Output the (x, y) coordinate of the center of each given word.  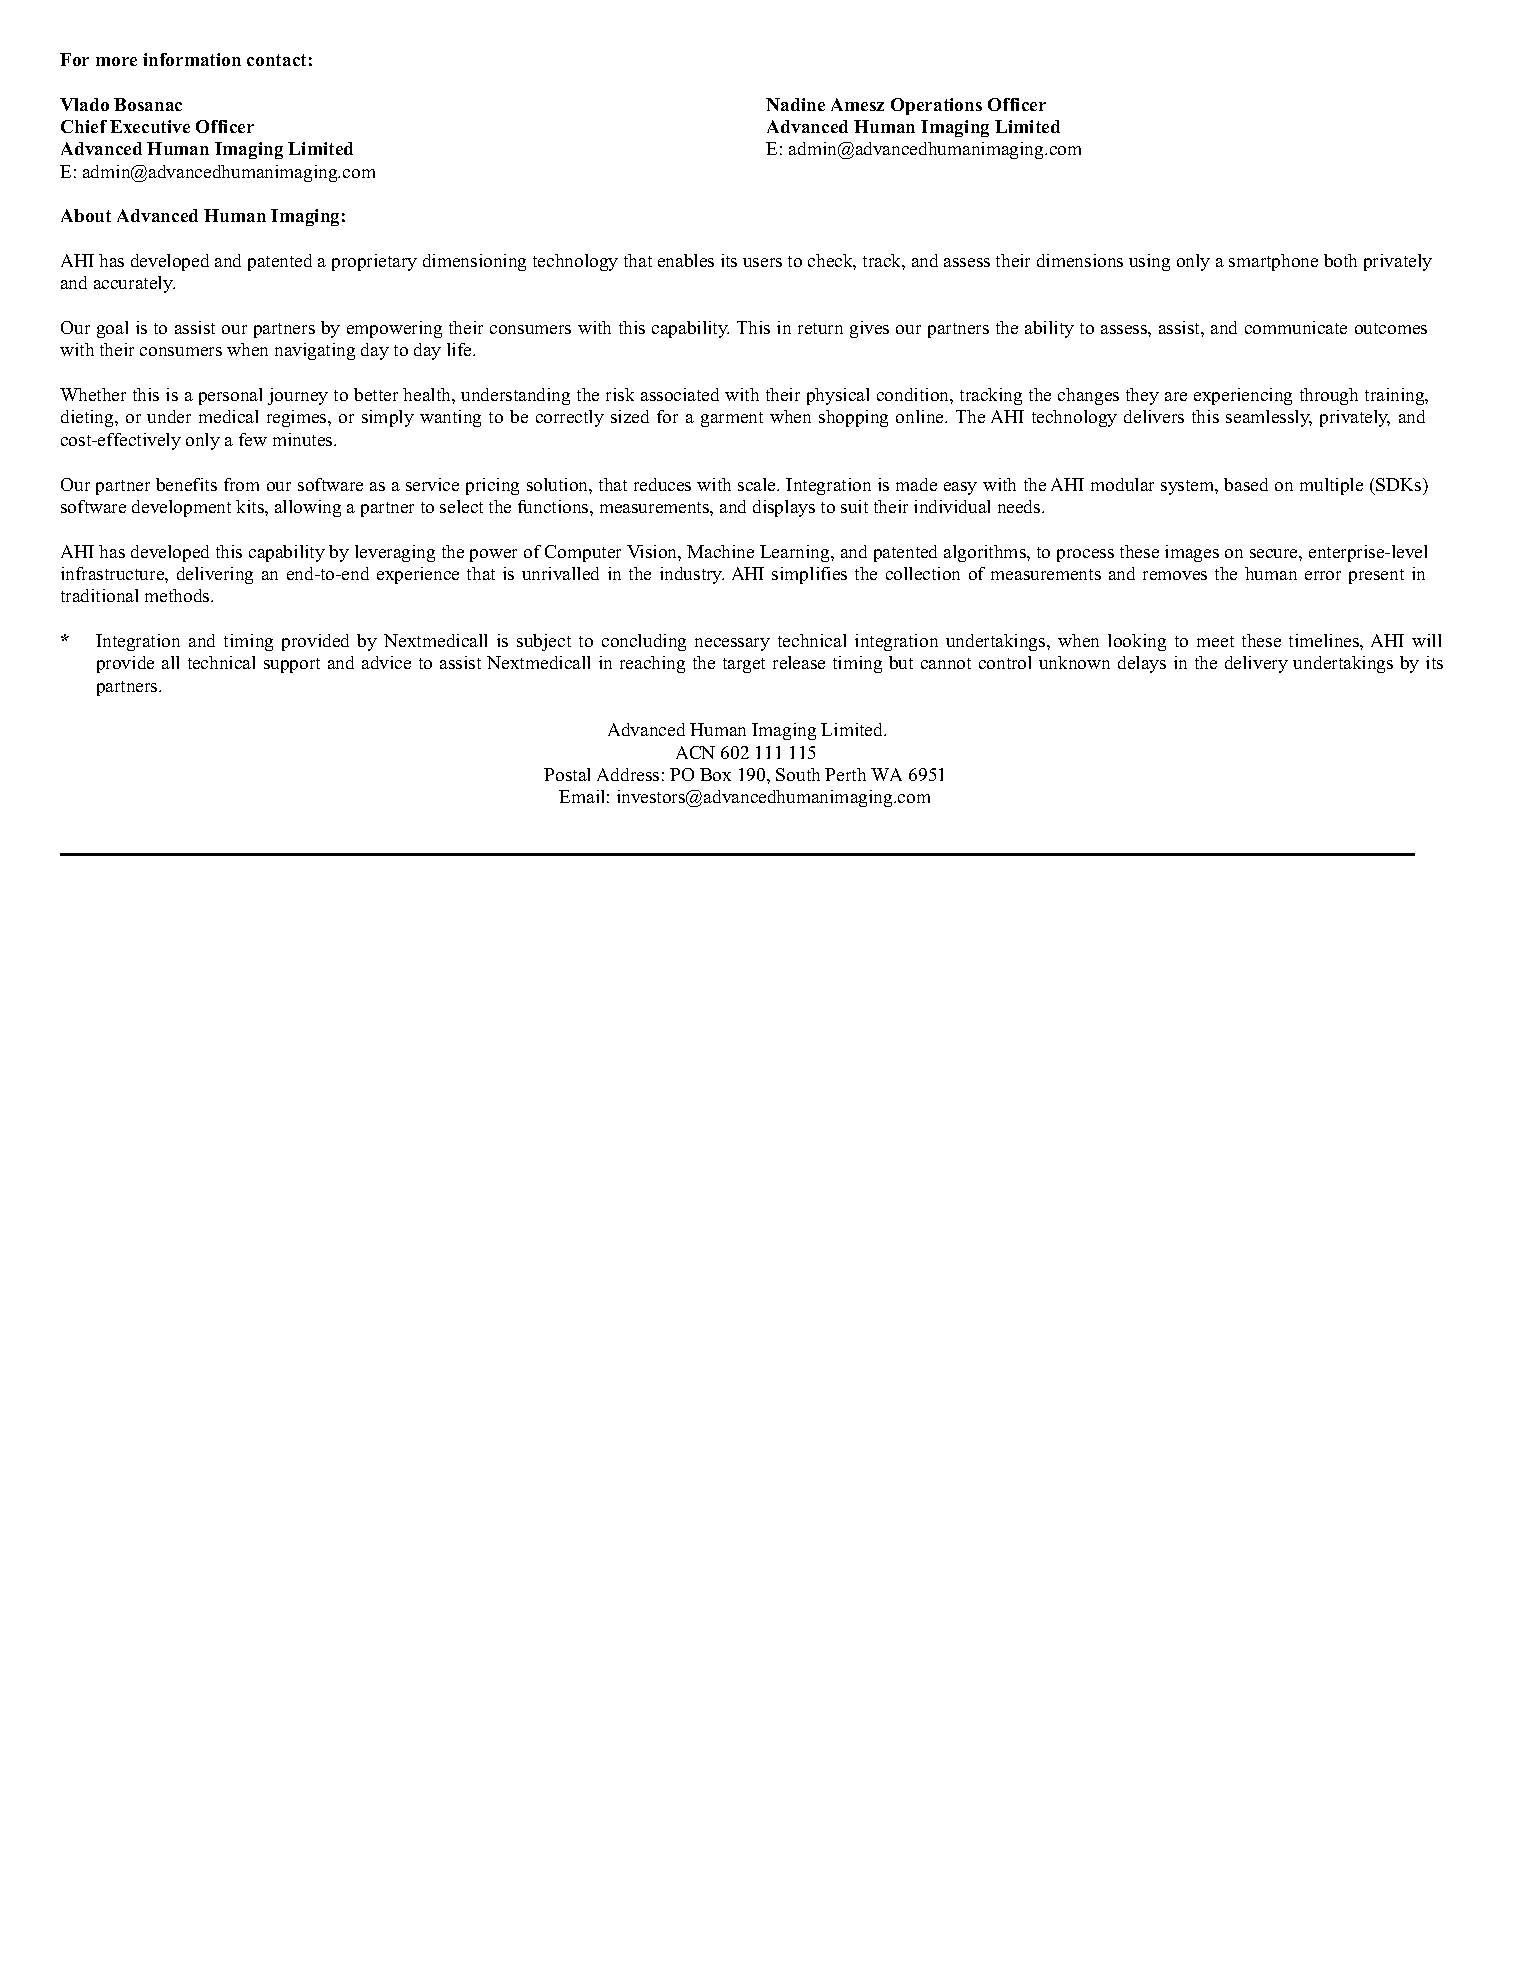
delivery (1256, 664)
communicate (1296, 327)
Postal (567, 774)
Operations (936, 106)
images (1192, 553)
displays (784, 508)
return (820, 328)
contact (276, 60)
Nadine (795, 104)
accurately (134, 284)
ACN (695, 752)
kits (251, 506)
